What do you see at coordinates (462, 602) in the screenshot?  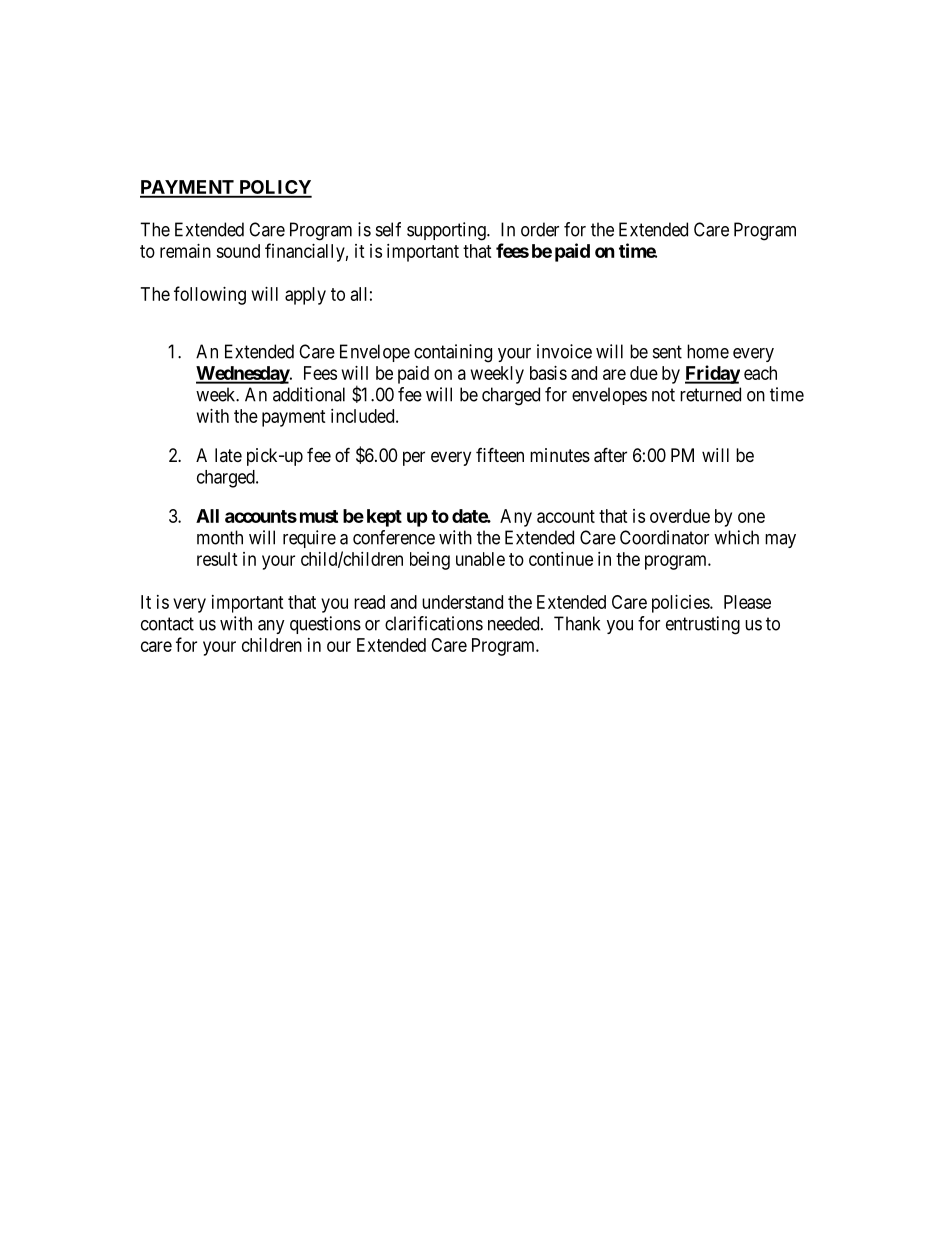 I see `understand` at bounding box center [462, 602].
